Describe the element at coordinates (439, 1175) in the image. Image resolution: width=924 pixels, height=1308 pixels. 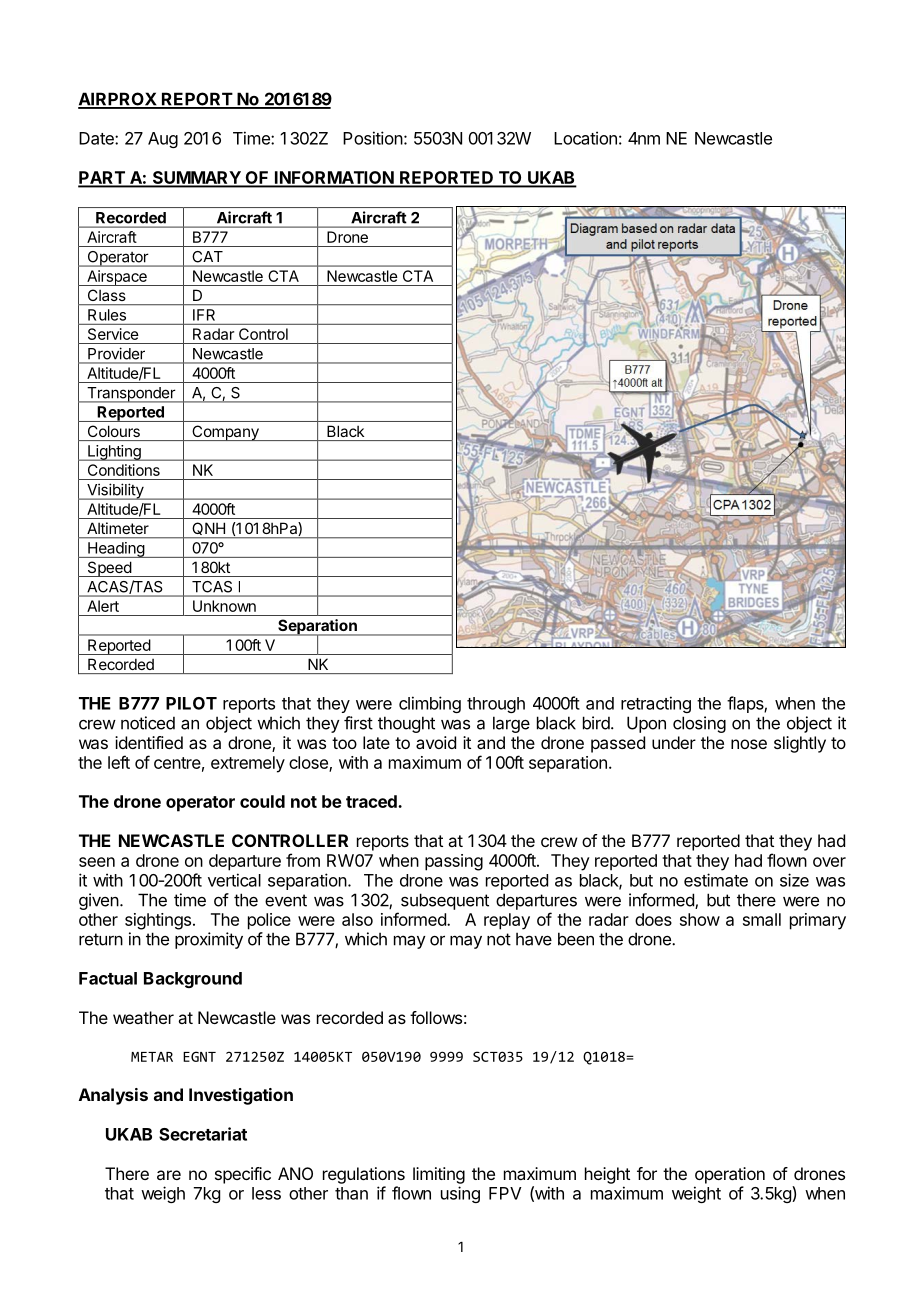
I see `limiting` at that location.
